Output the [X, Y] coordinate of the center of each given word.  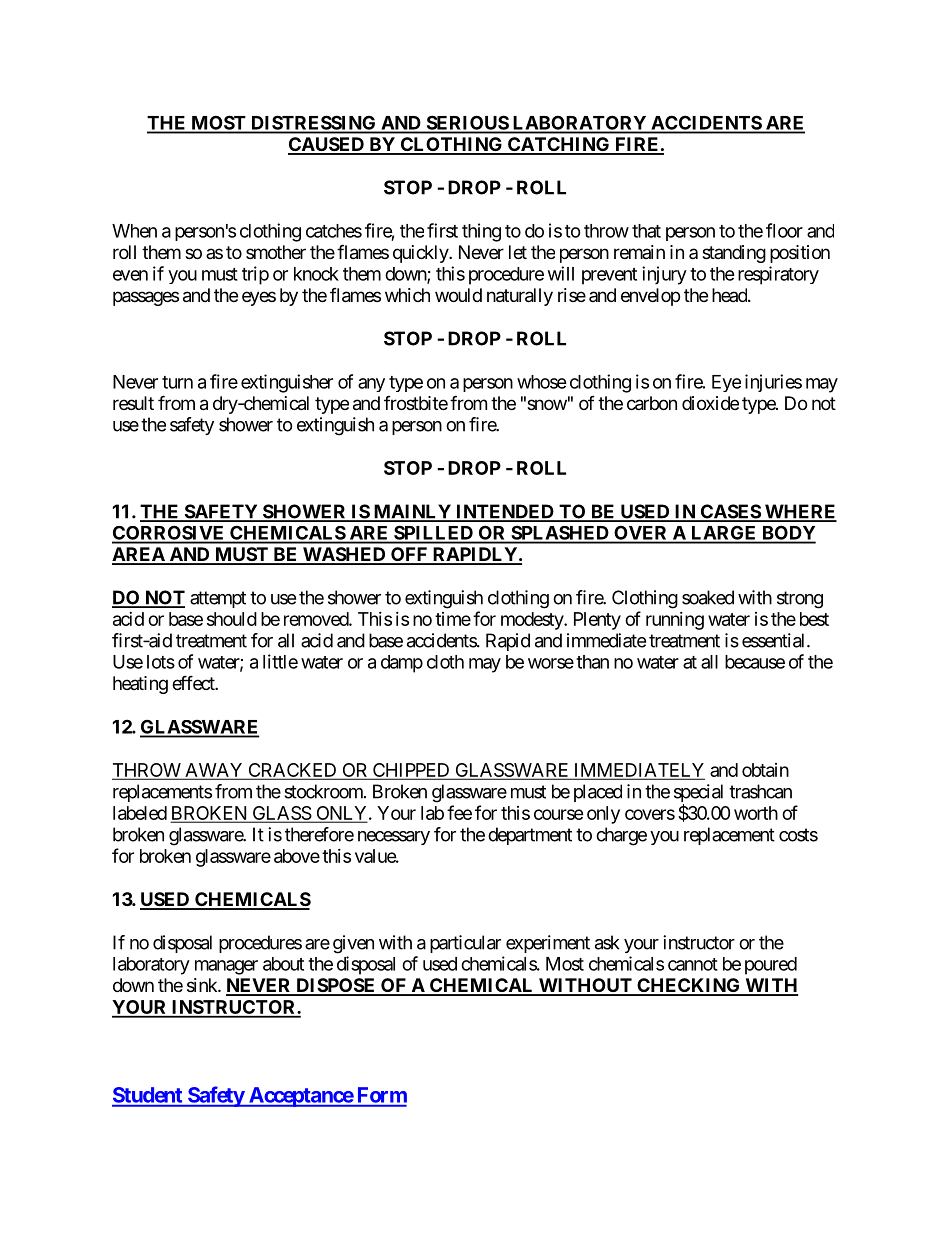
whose [542, 382]
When [134, 231]
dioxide [710, 403]
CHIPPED [411, 771]
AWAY [214, 771]
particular [465, 944]
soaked [708, 597]
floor [784, 230]
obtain [765, 770]
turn [177, 382]
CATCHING [559, 145]
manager [226, 967]
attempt [218, 599]
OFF [409, 555]
